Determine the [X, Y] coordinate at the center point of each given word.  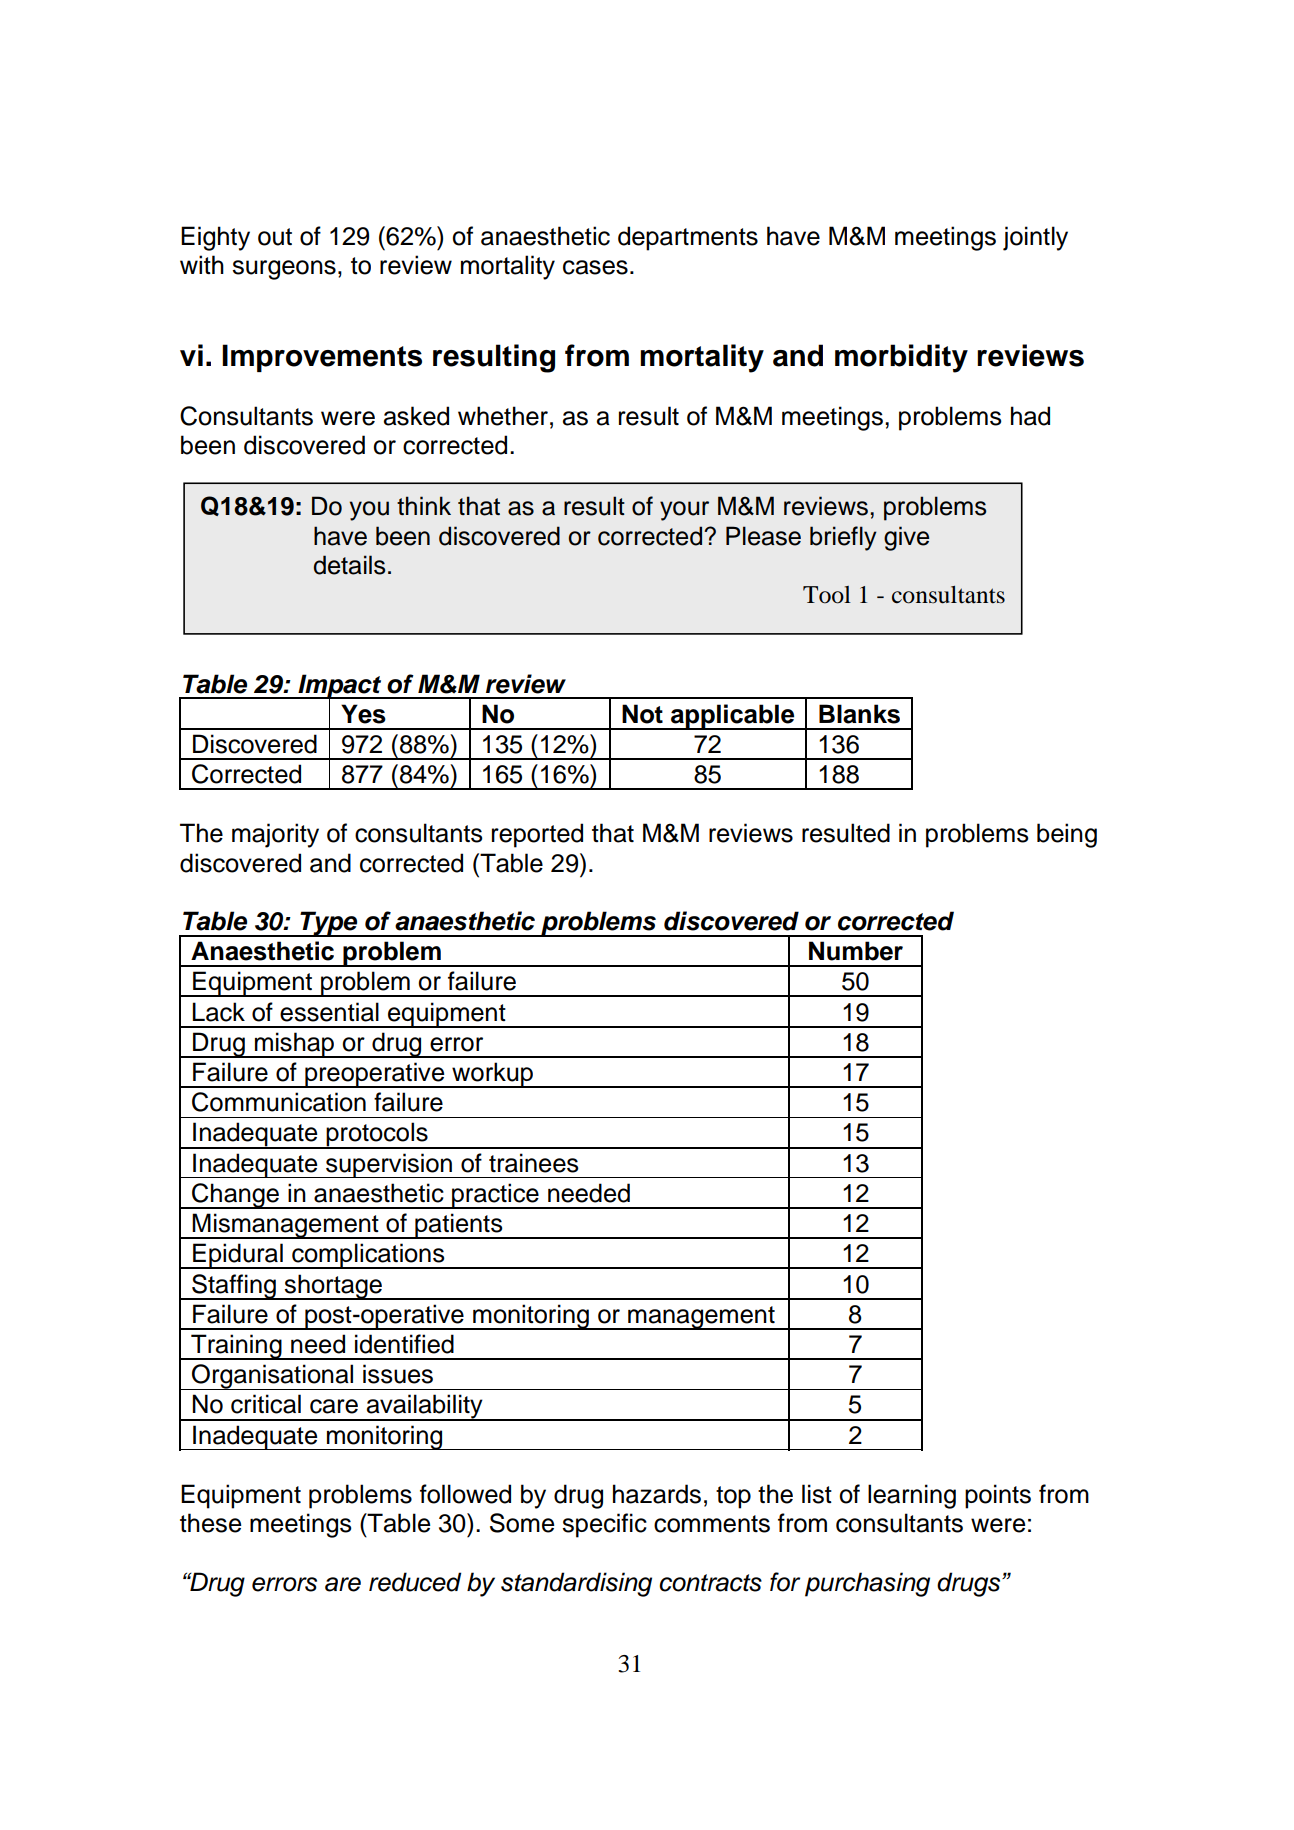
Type [329, 924]
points [998, 1496]
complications [368, 1256]
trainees [534, 1163]
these [210, 1523]
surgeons [284, 270]
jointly [1035, 238]
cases [595, 267]
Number [856, 951]
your [684, 511]
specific [604, 1525]
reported [537, 835]
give [906, 538]
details [349, 565]
